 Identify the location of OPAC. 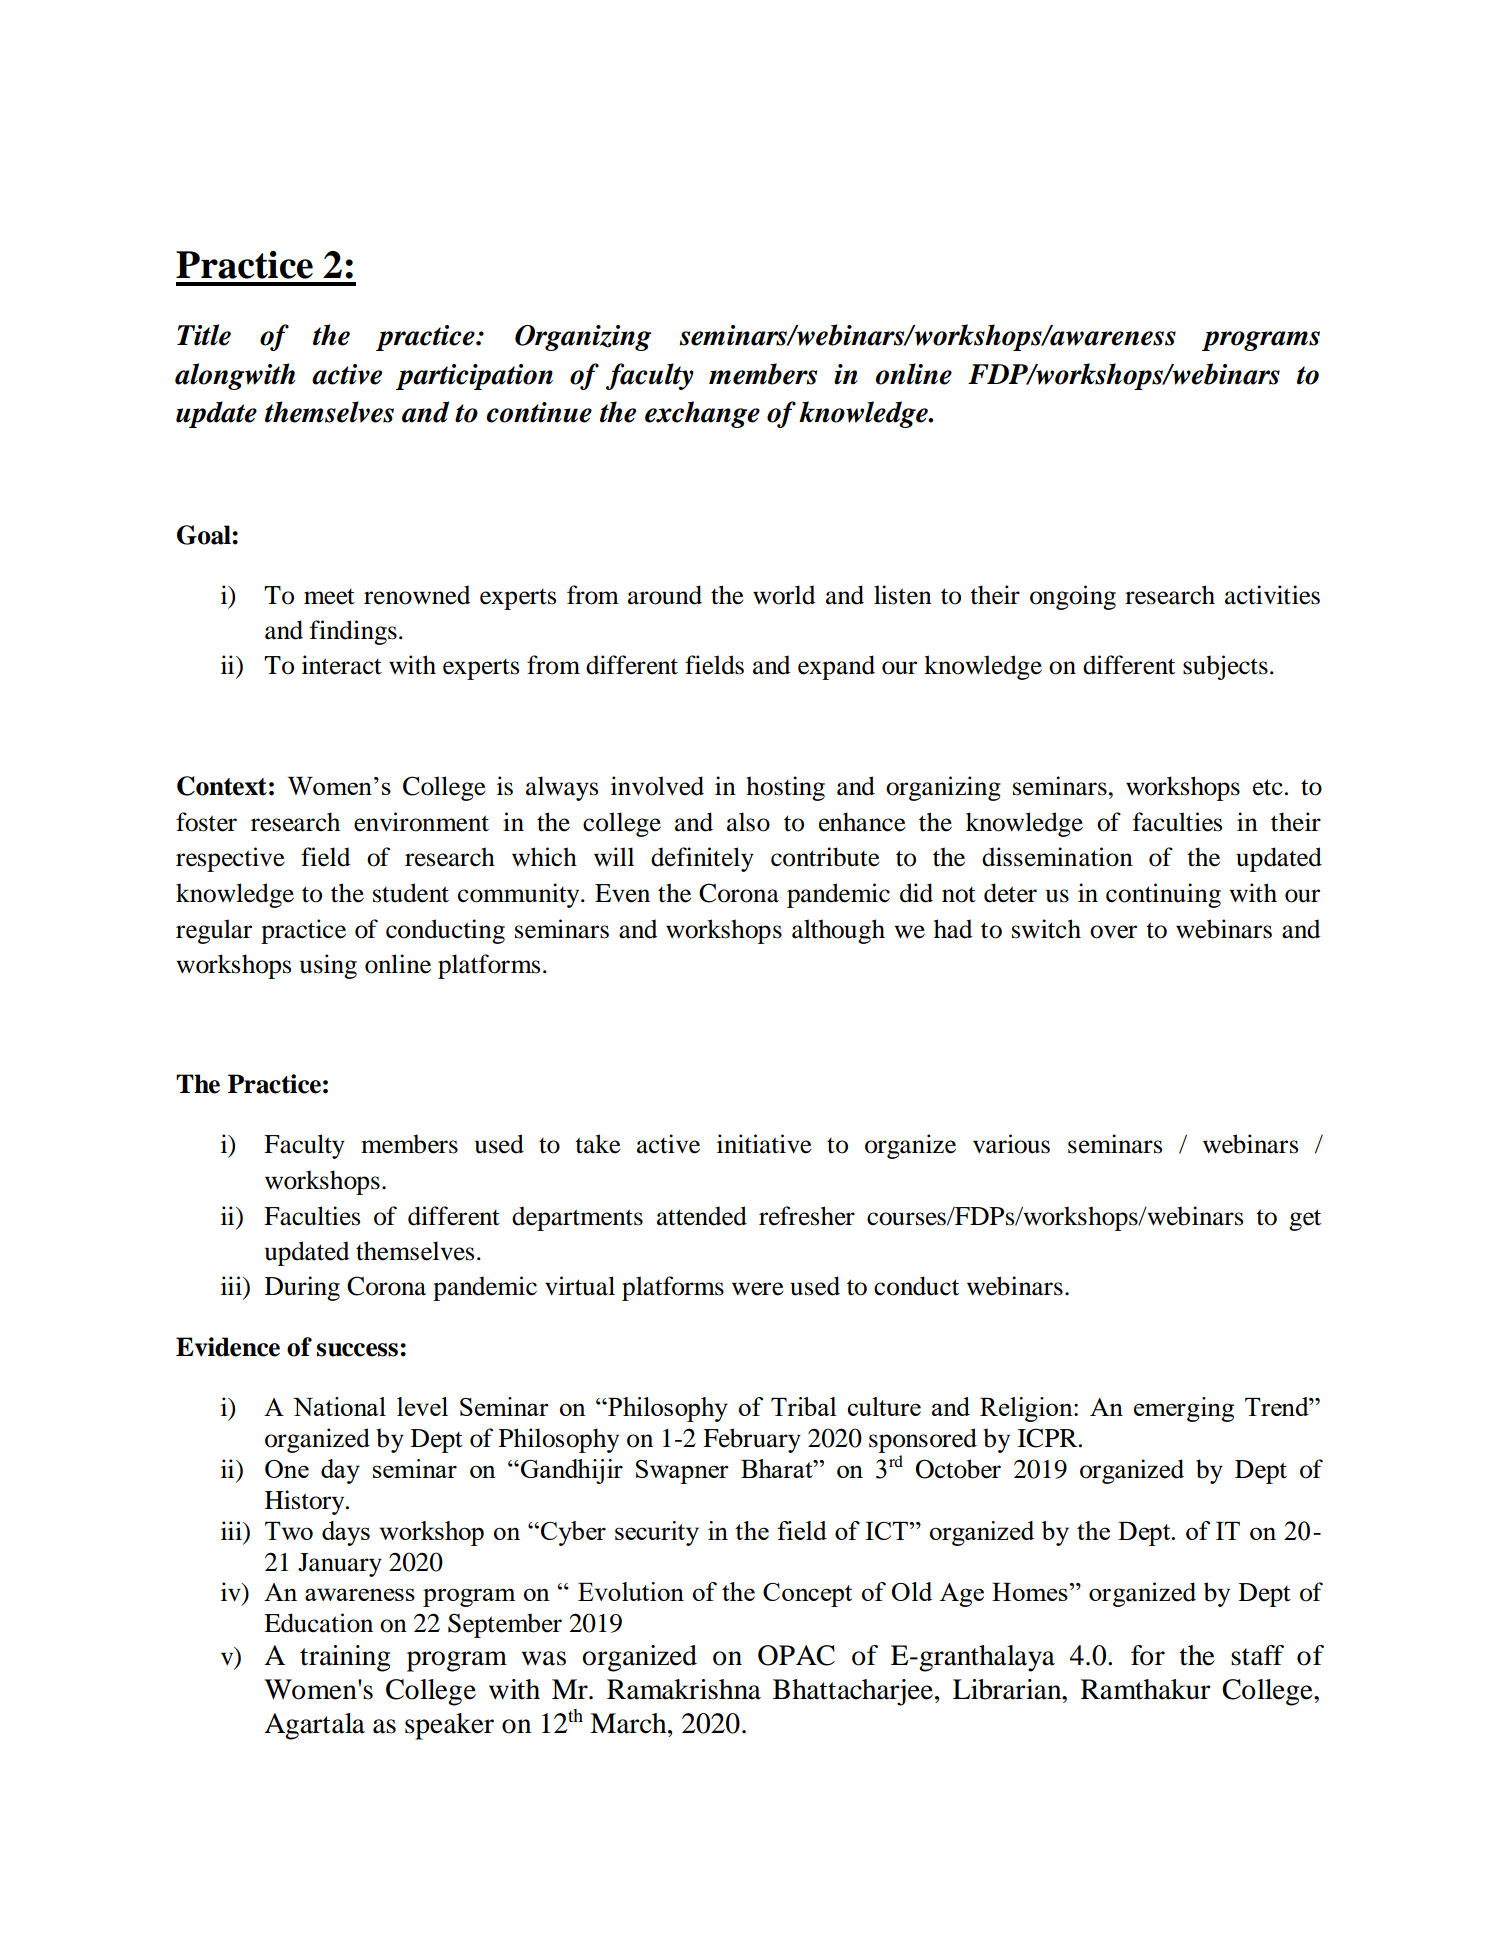
(796, 1655).
